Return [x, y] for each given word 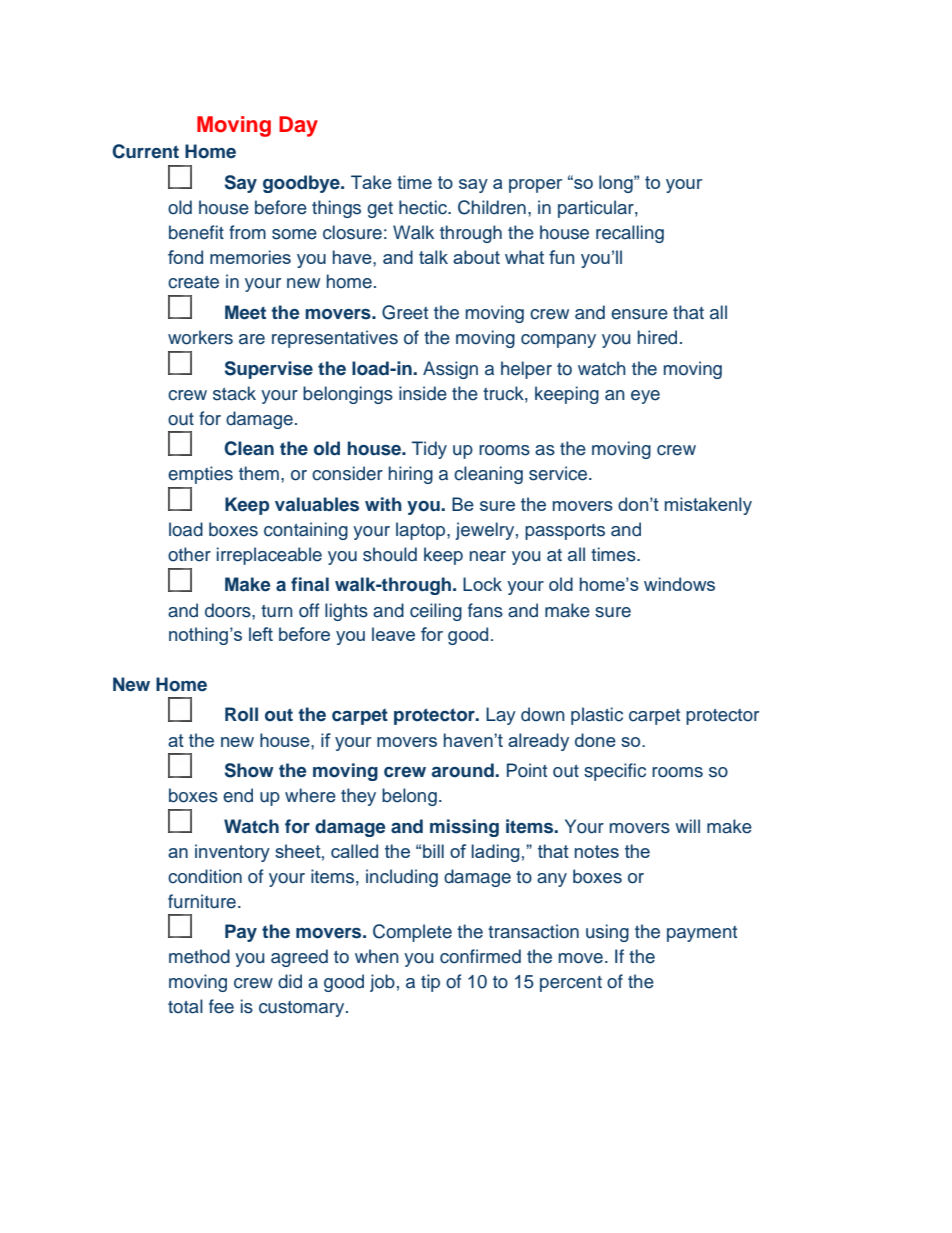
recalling [630, 234]
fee [221, 1006]
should [390, 554]
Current [145, 151]
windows [679, 584]
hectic [424, 207]
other [189, 554]
